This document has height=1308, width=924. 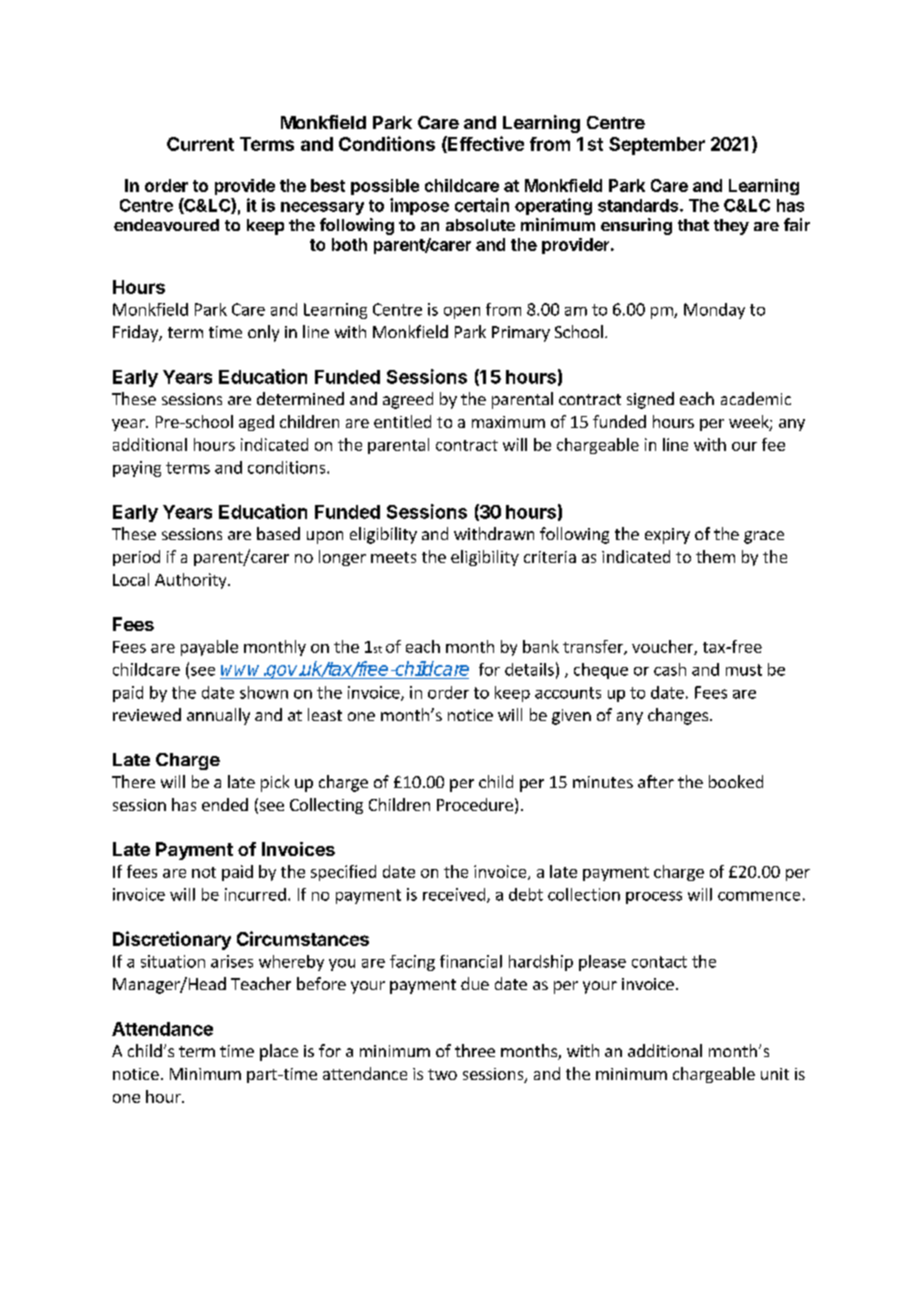 What do you see at coordinates (192, 581) in the document?
I see `Authority` at bounding box center [192, 581].
